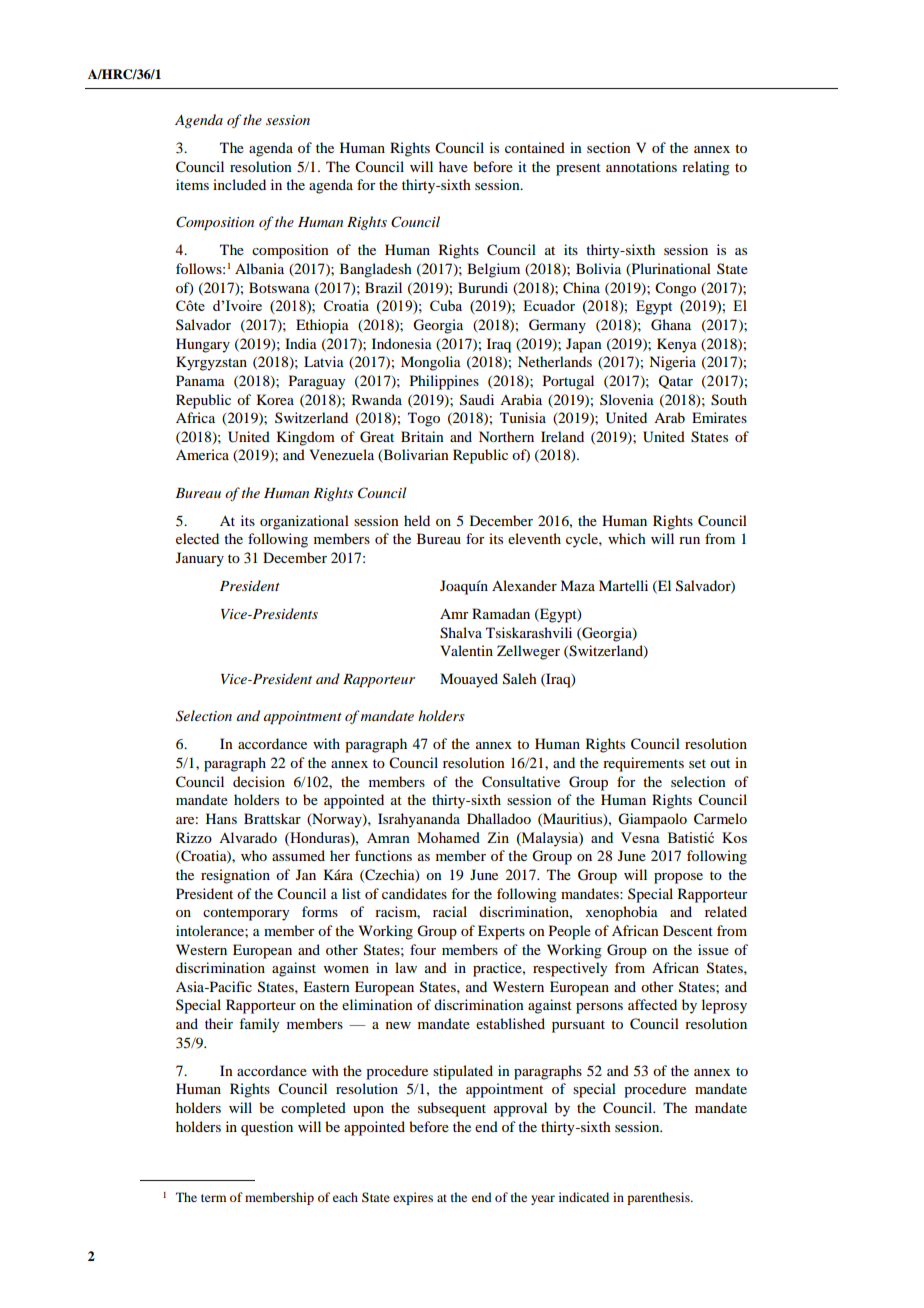  I want to click on have, so click(453, 166).
